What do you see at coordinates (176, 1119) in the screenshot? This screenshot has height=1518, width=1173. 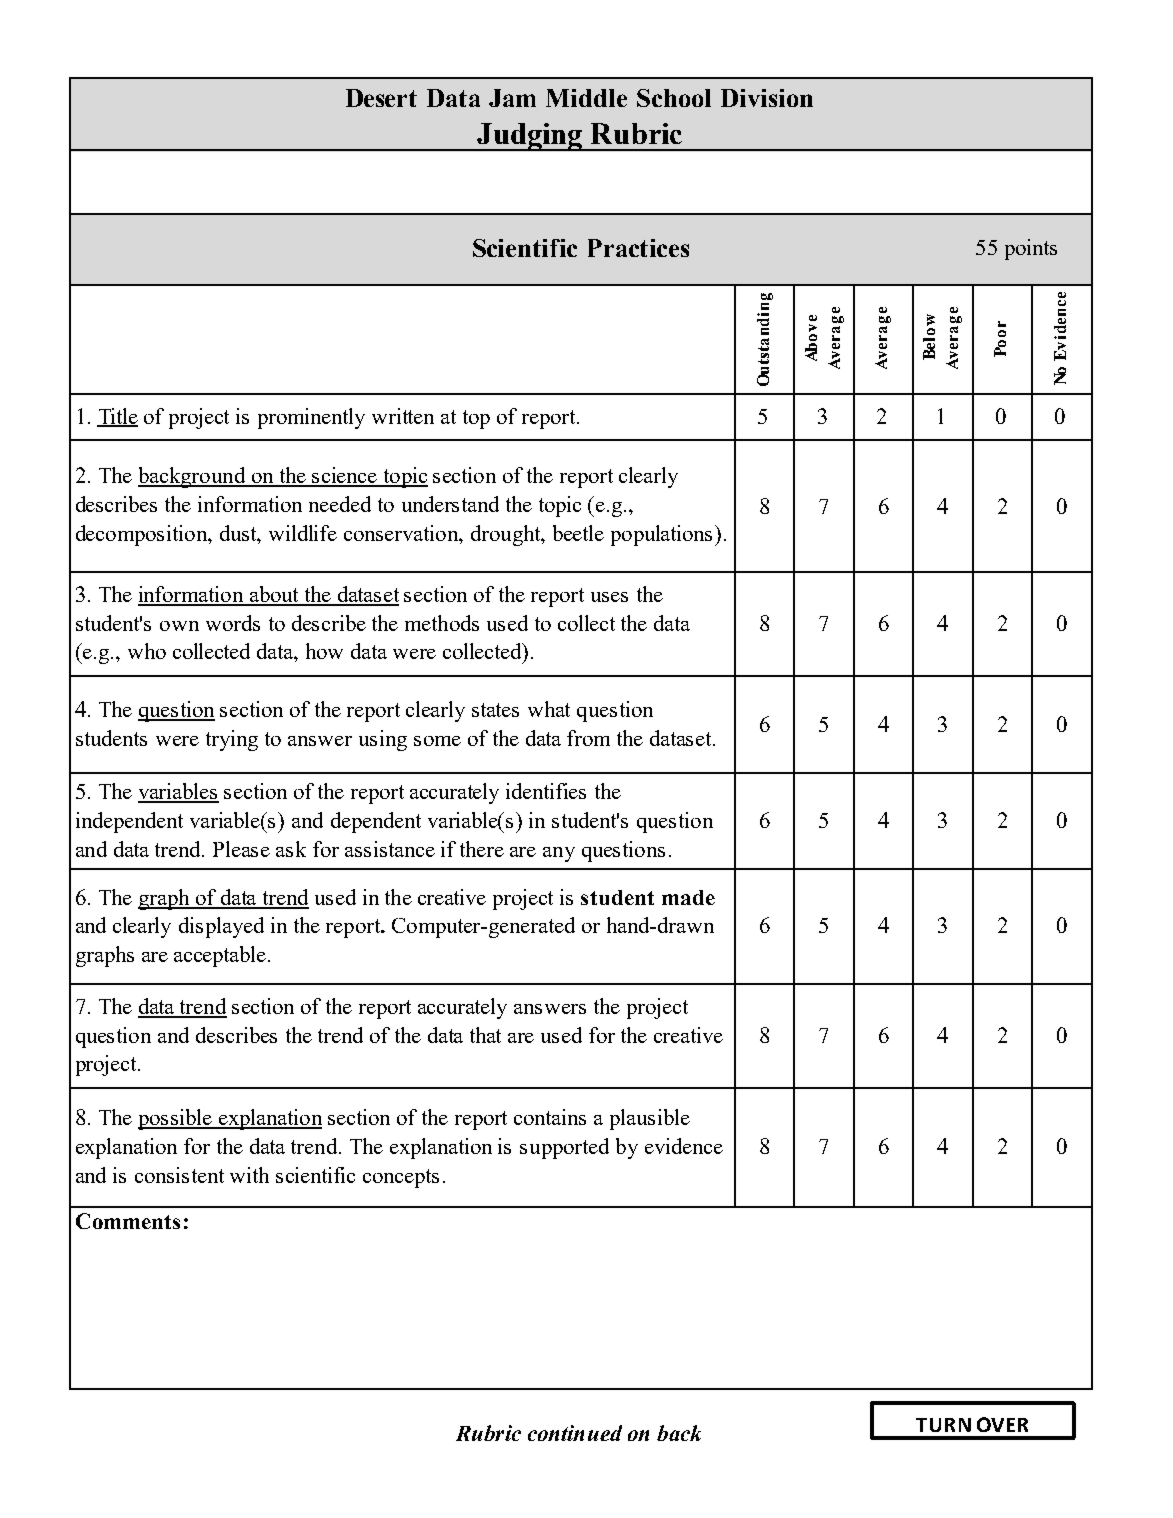 I see `possible` at bounding box center [176, 1119].
